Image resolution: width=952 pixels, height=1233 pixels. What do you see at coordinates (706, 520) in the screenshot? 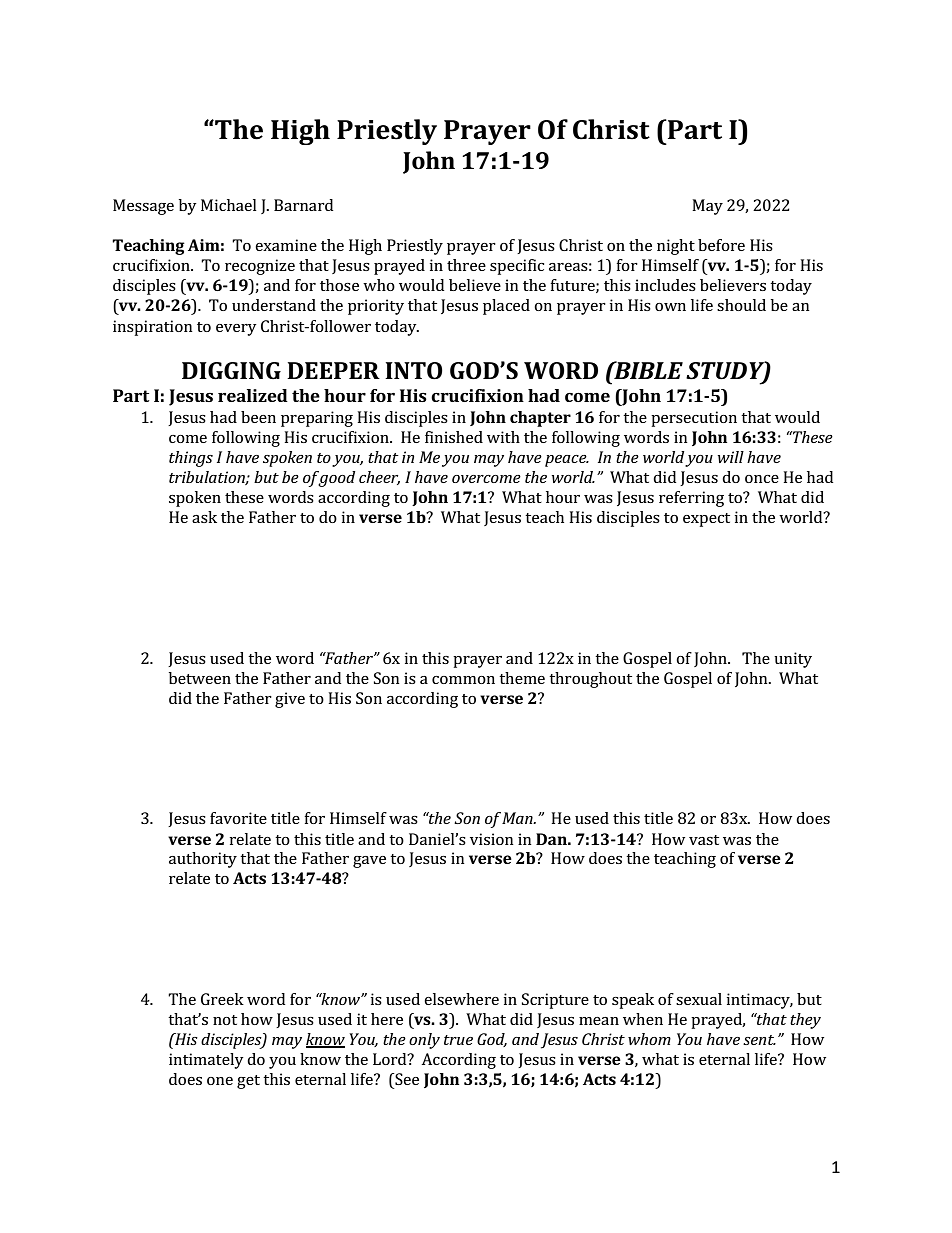
I see `expect` at bounding box center [706, 520].
